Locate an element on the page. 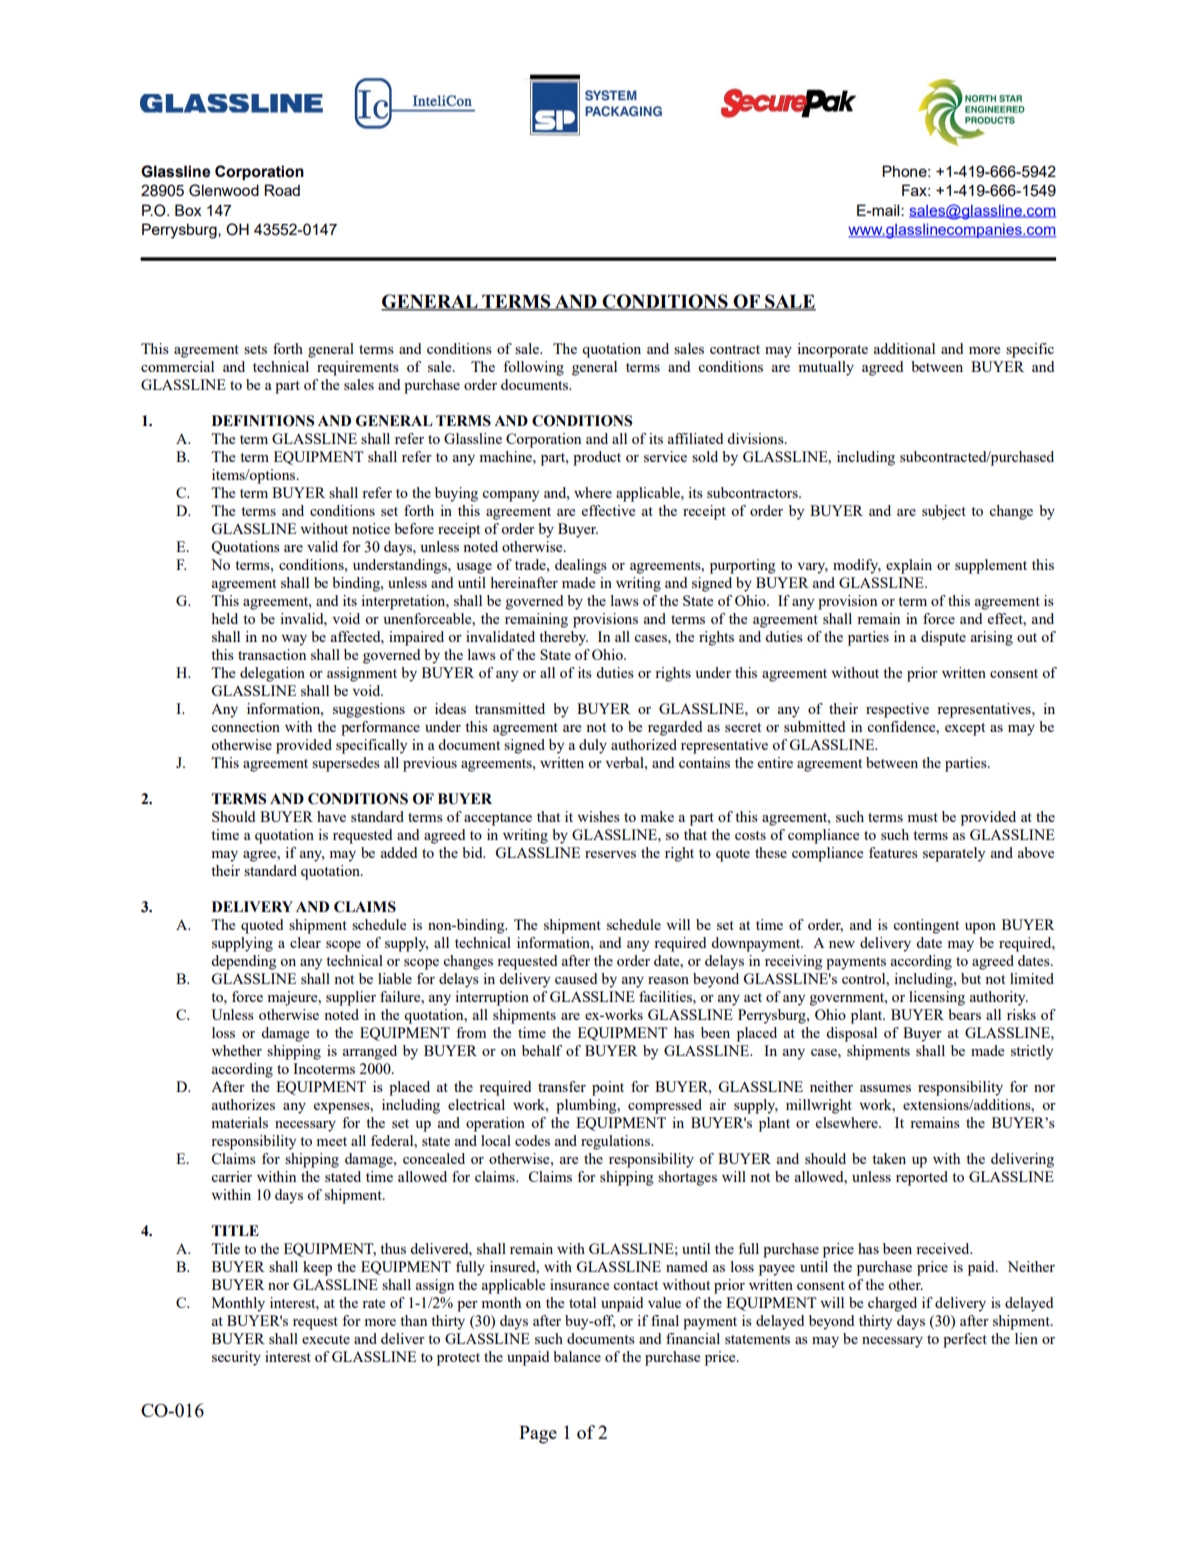 This image has width=1197, height=1549. security is located at coordinates (236, 1358).
